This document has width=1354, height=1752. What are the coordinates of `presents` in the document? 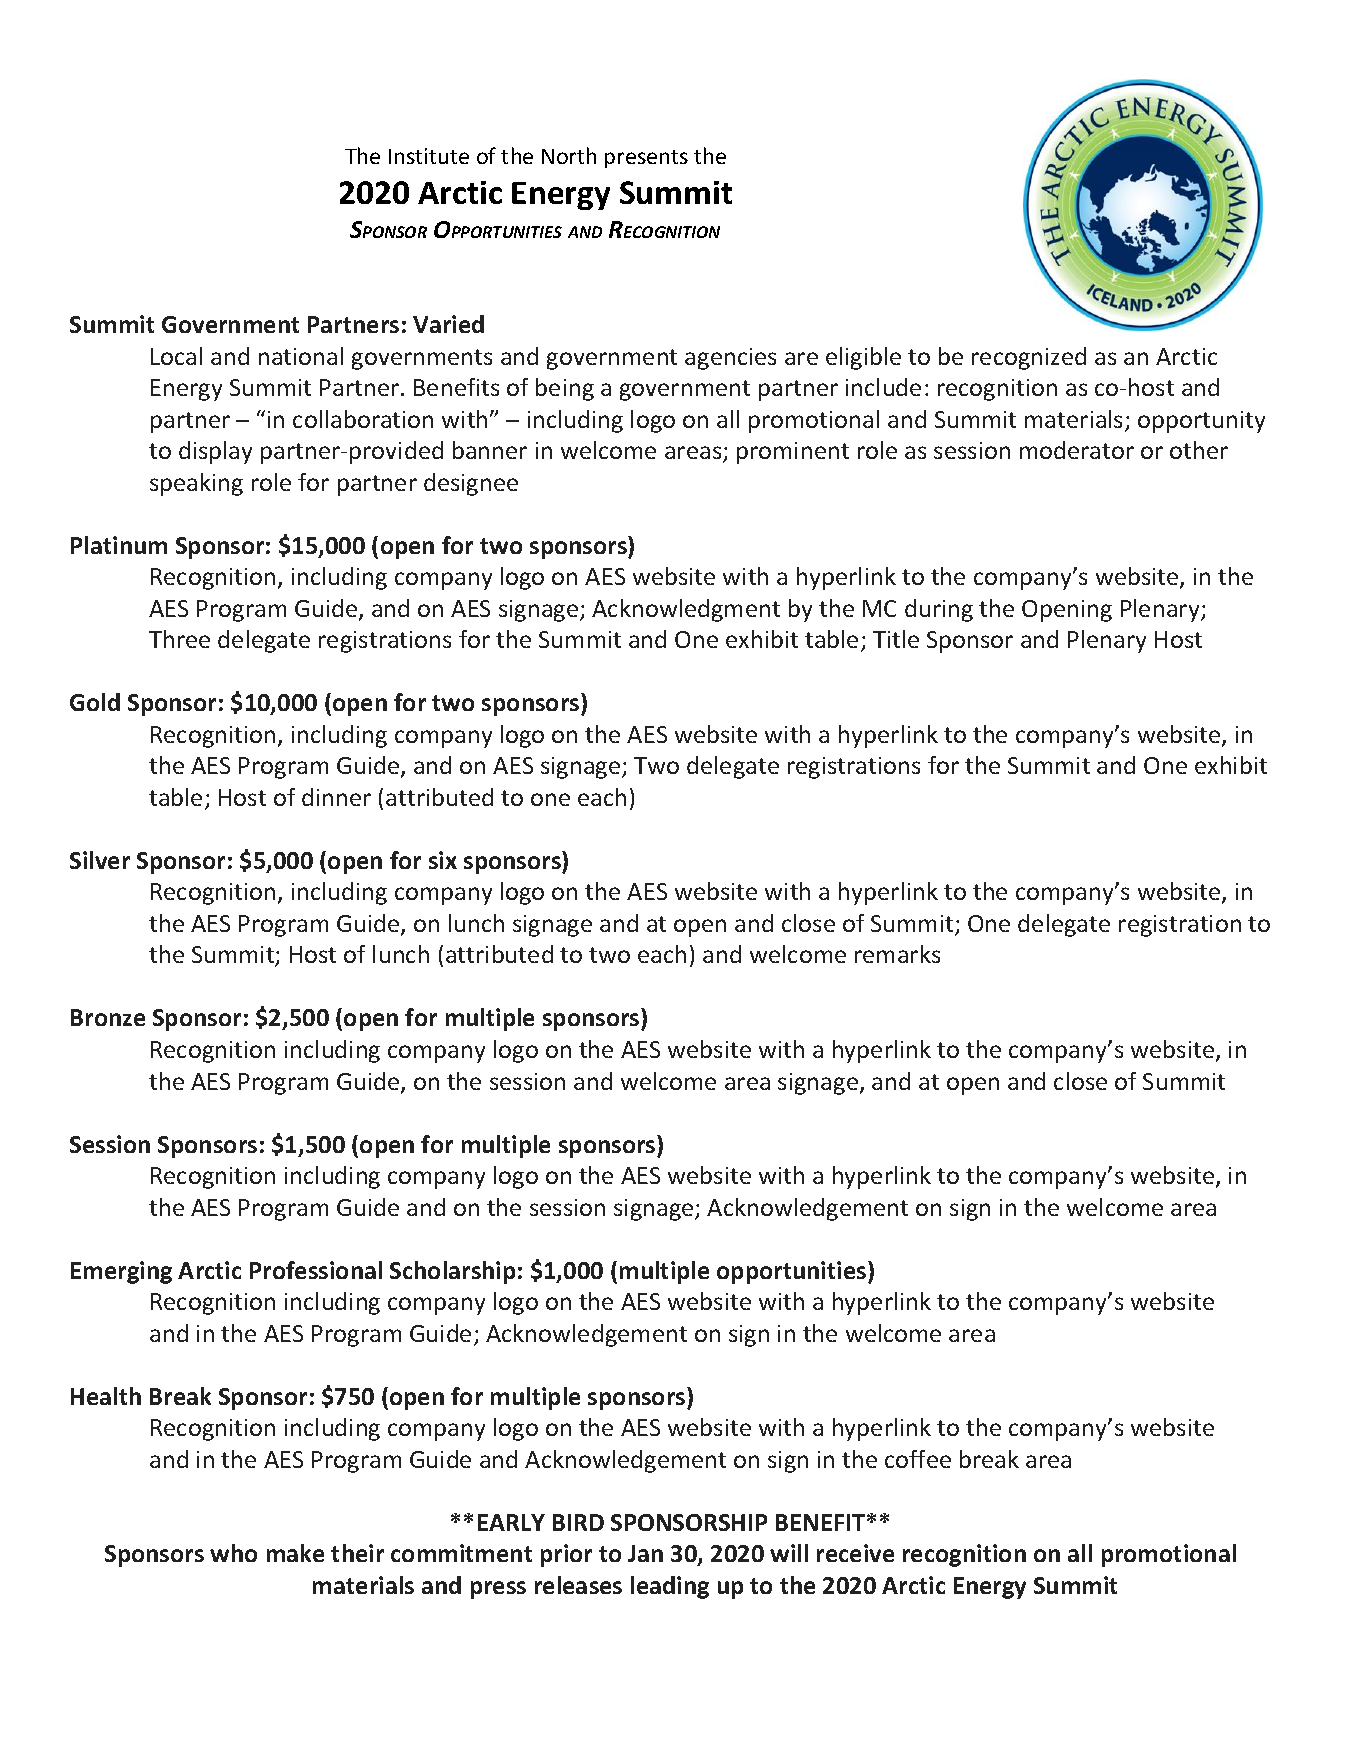 It's located at (646, 159).
